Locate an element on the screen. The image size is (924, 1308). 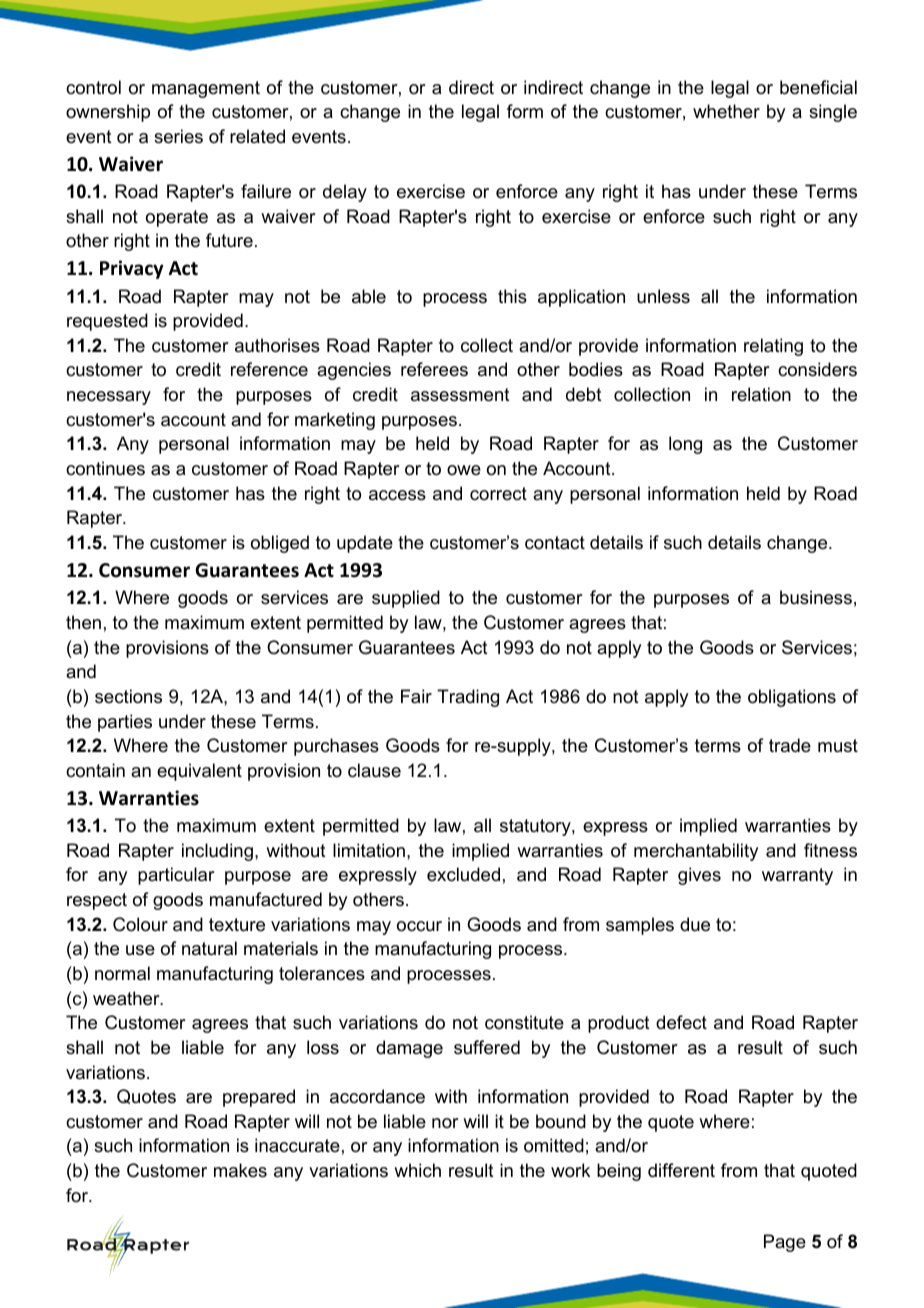
makes is located at coordinates (240, 1170).
